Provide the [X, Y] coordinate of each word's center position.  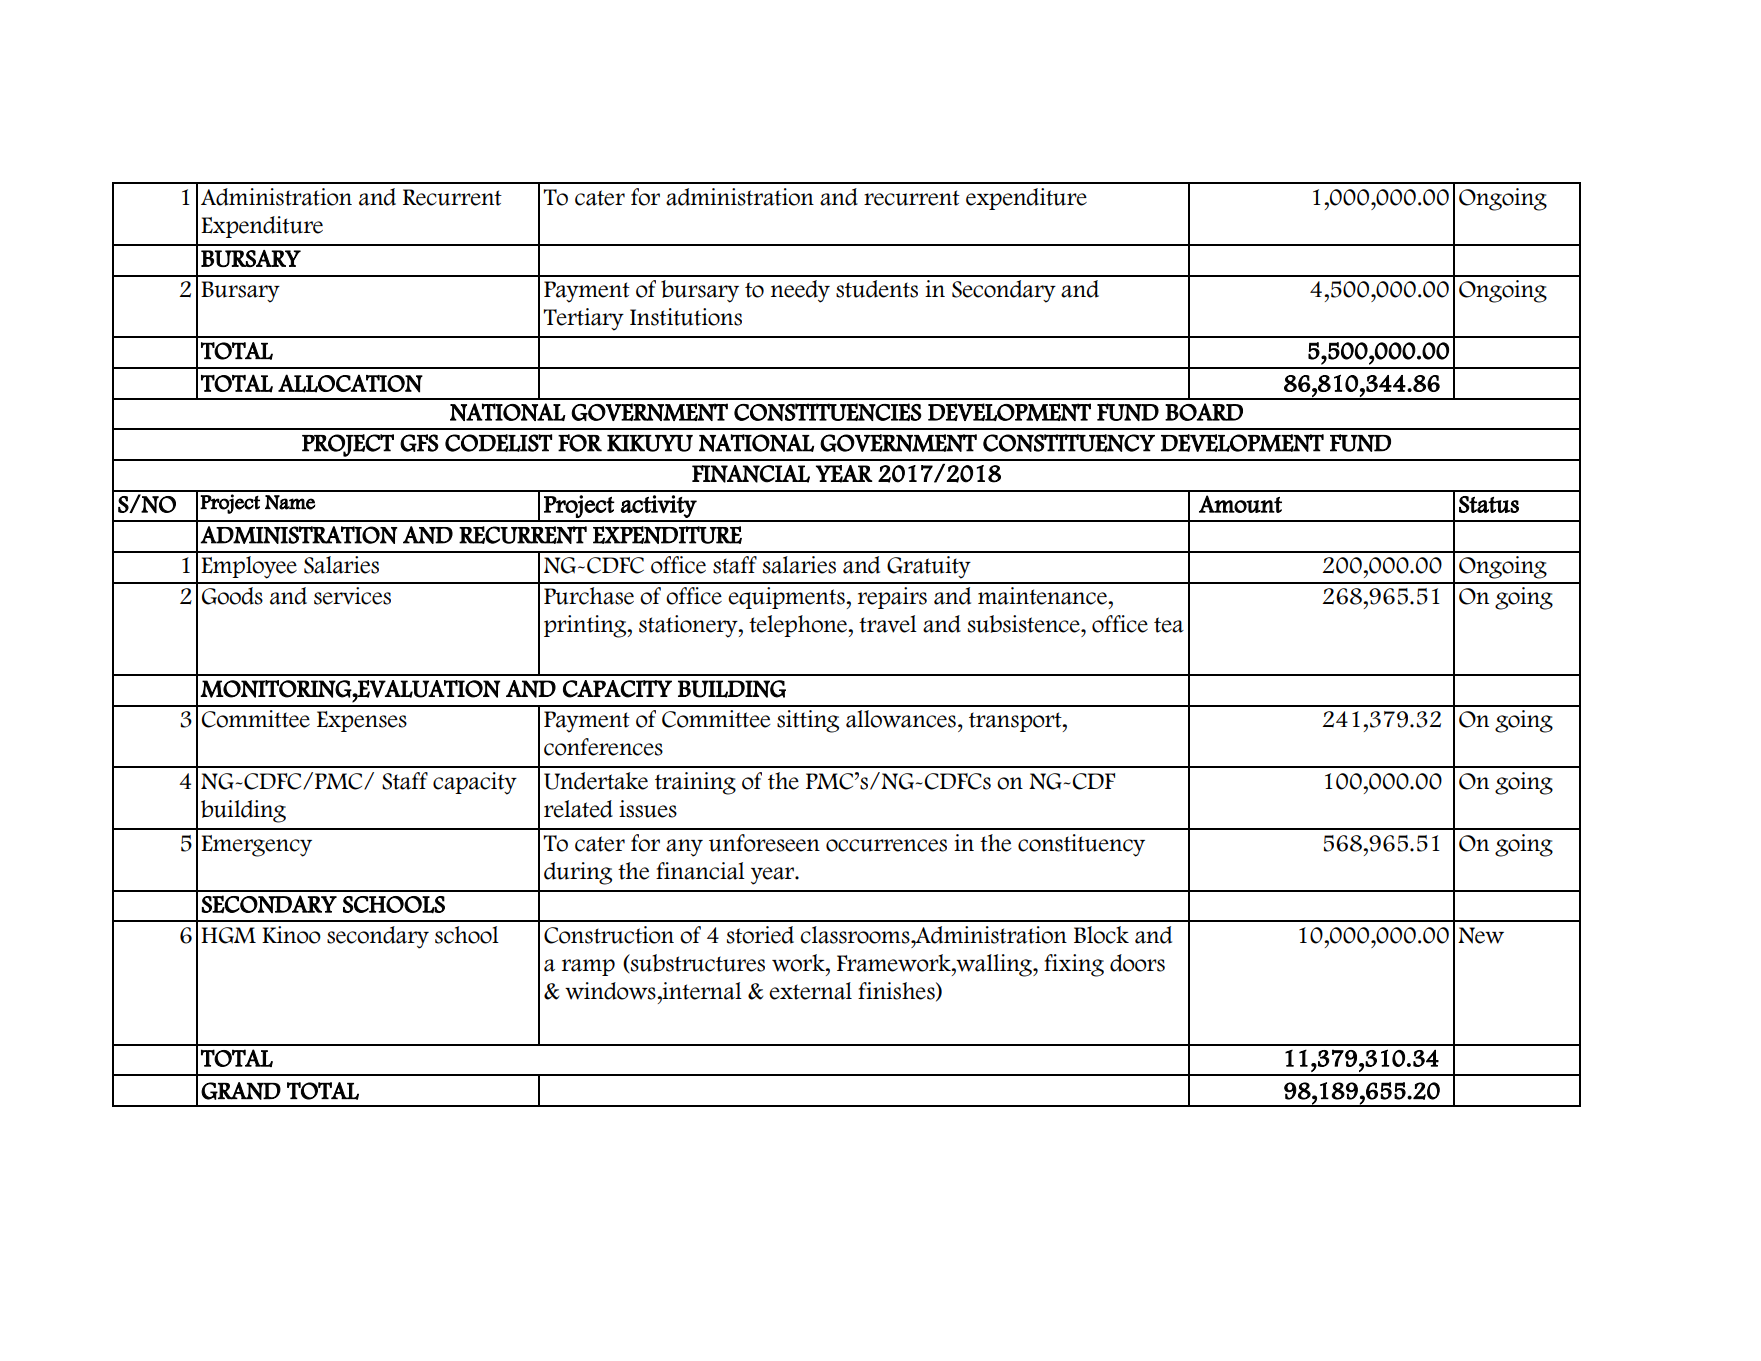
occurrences [886, 845]
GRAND [241, 1091]
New [1481, 935]
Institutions [686, 317]
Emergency [256, 846]
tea [1169, 625]
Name [290, 502]
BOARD [1204, 412]
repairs [892, 598]
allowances [901, 719]
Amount [1240, 504]
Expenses [362, 721]
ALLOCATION [350, 383]
